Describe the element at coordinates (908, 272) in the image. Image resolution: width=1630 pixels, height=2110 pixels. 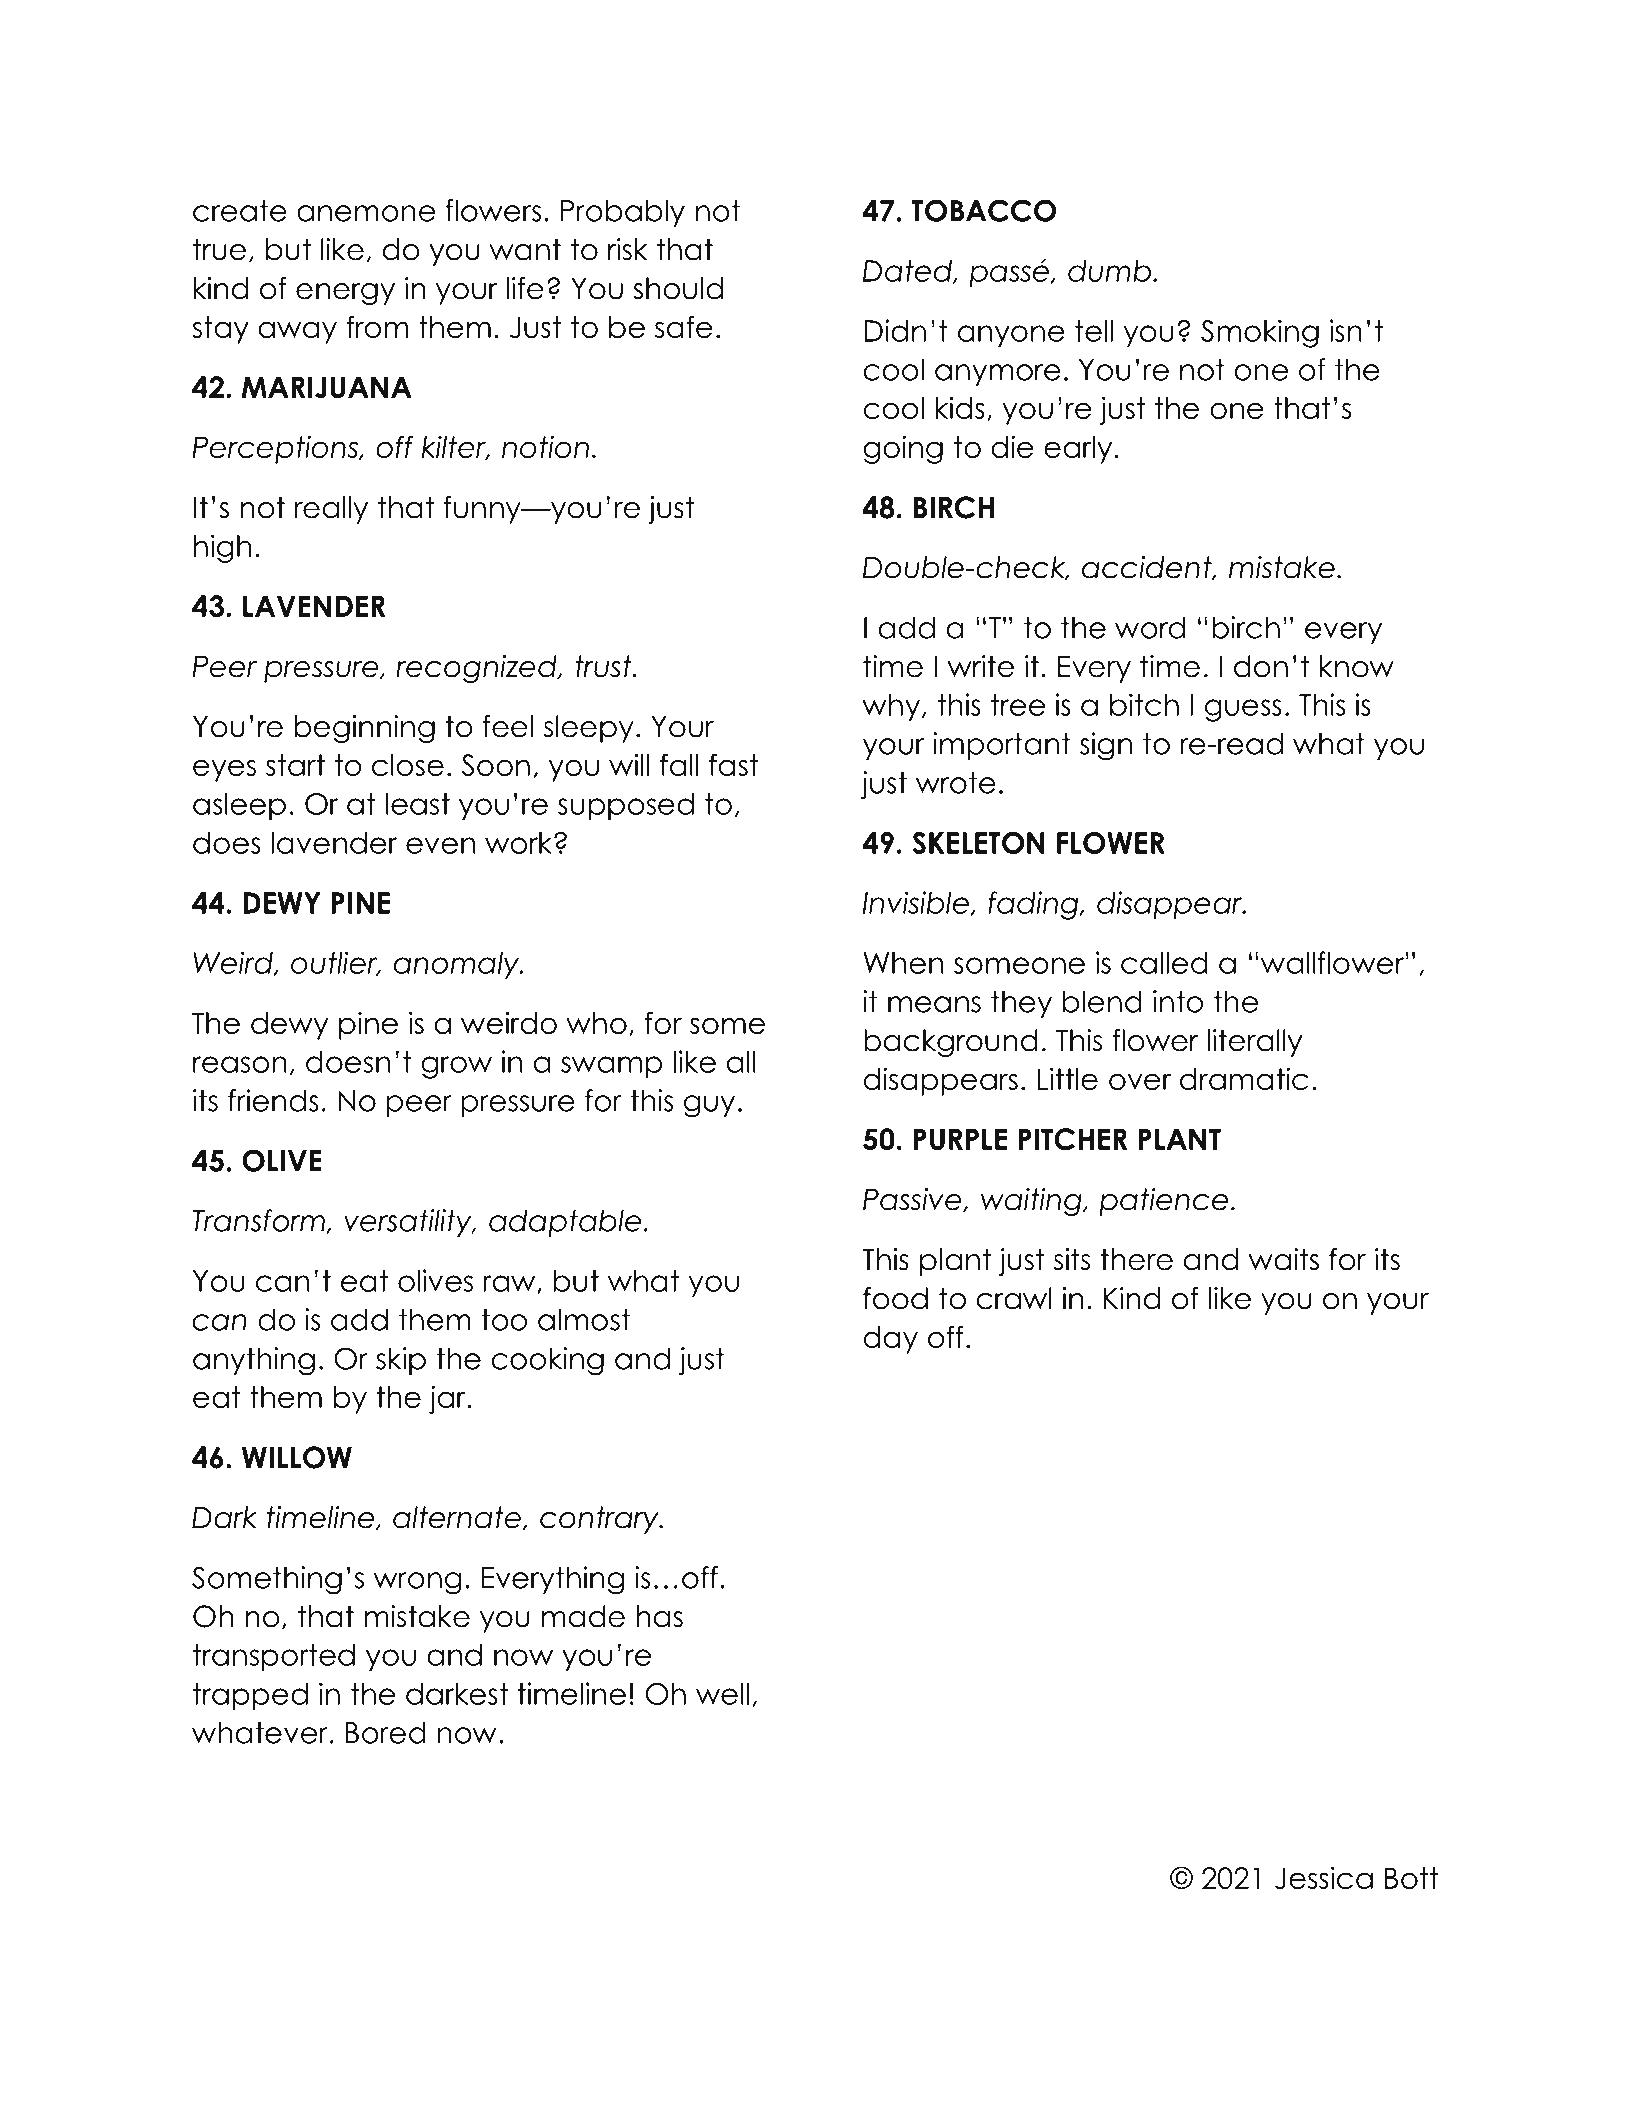
I see `Dated` at that location.
